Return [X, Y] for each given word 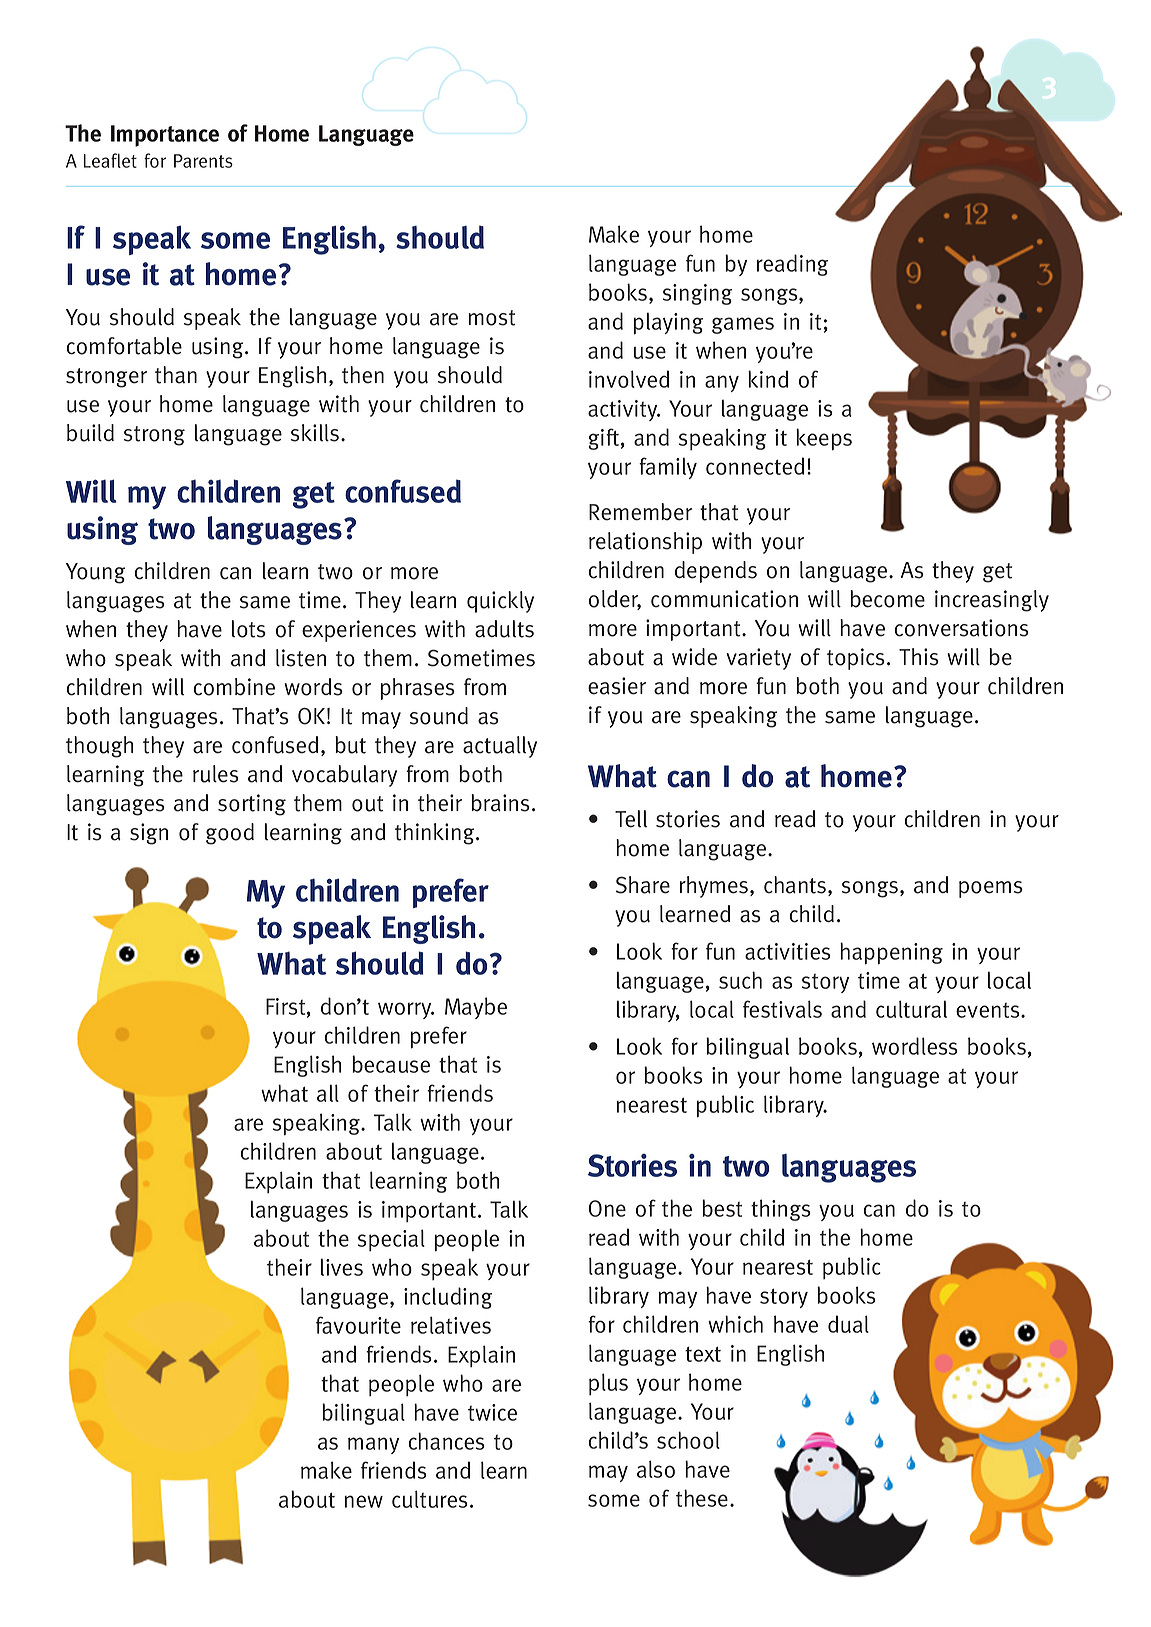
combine [234, 687]
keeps [824, 439]
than [176, 375]
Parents [203, 161]
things [781, 1210]
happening [891, 953]
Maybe [476, 1008]
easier [617, 686]
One [607, 1208]
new [363, 1501]
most [491, 318]
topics [856, 659]
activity [624, 410]
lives [341, 1267]
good [230, 834]
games [743, 325]
